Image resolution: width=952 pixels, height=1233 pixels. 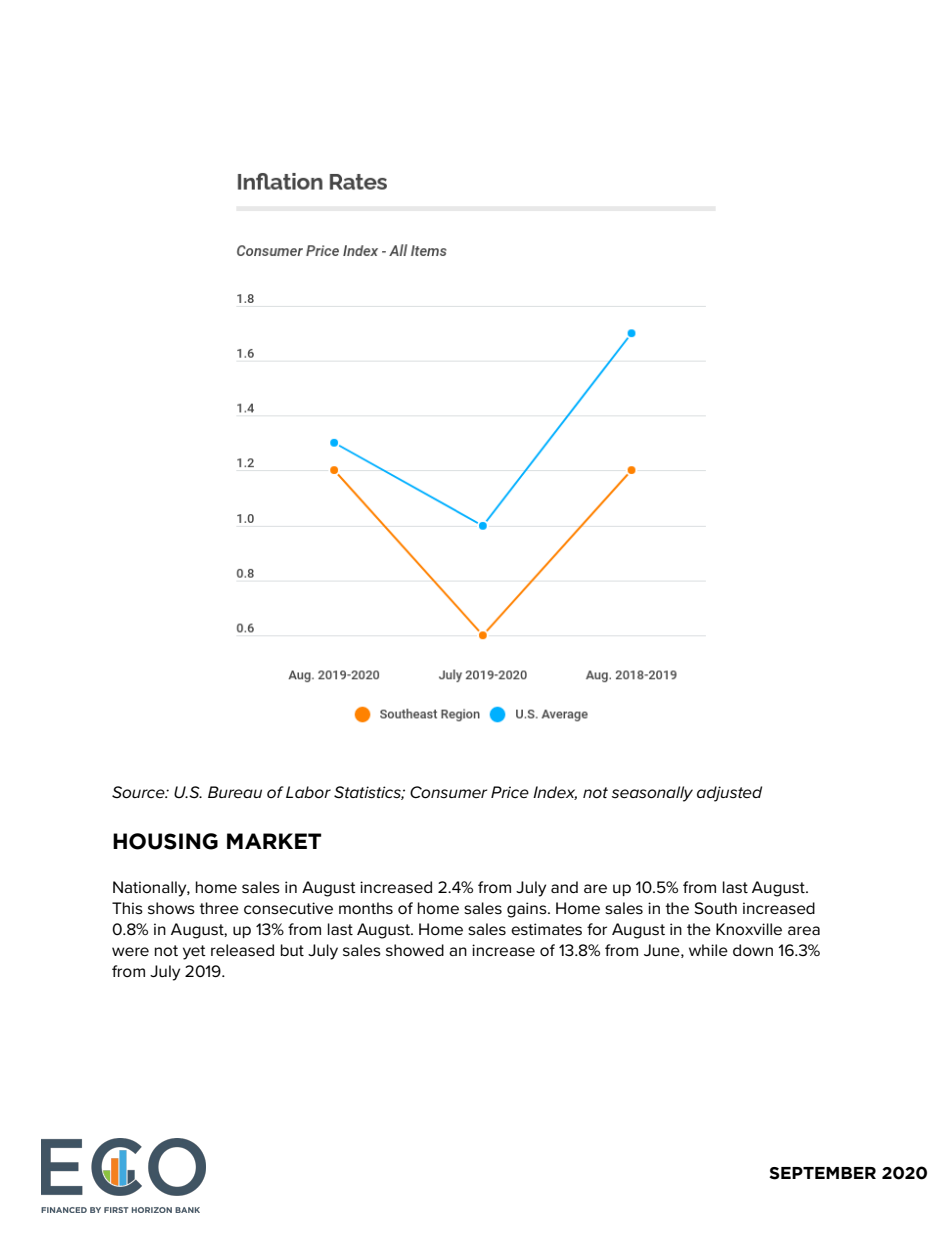 I want to click on SEPTEMBER, so click(x=822, y=1173).
